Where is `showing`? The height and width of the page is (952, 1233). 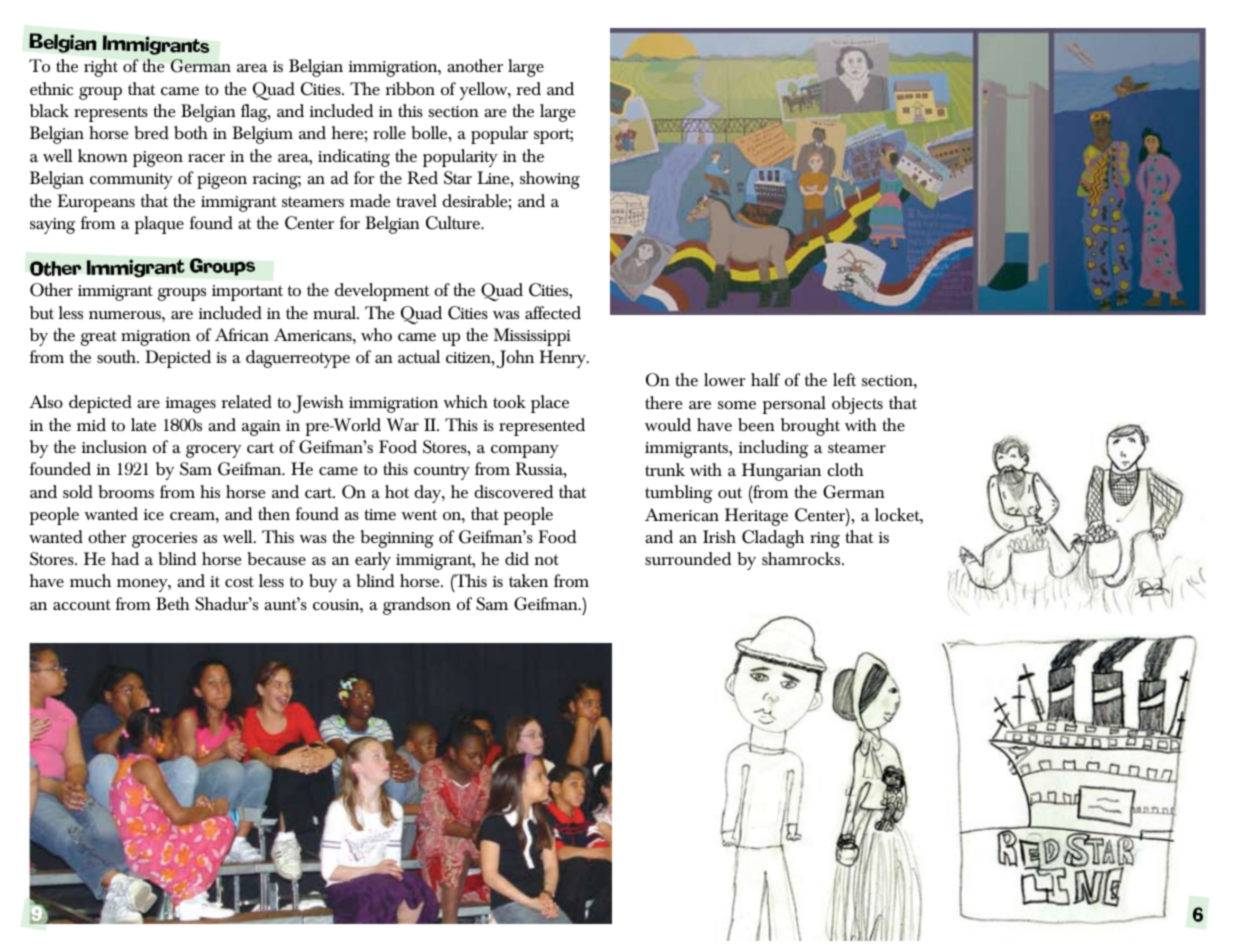 showing is located at coordinates (550, 180).
